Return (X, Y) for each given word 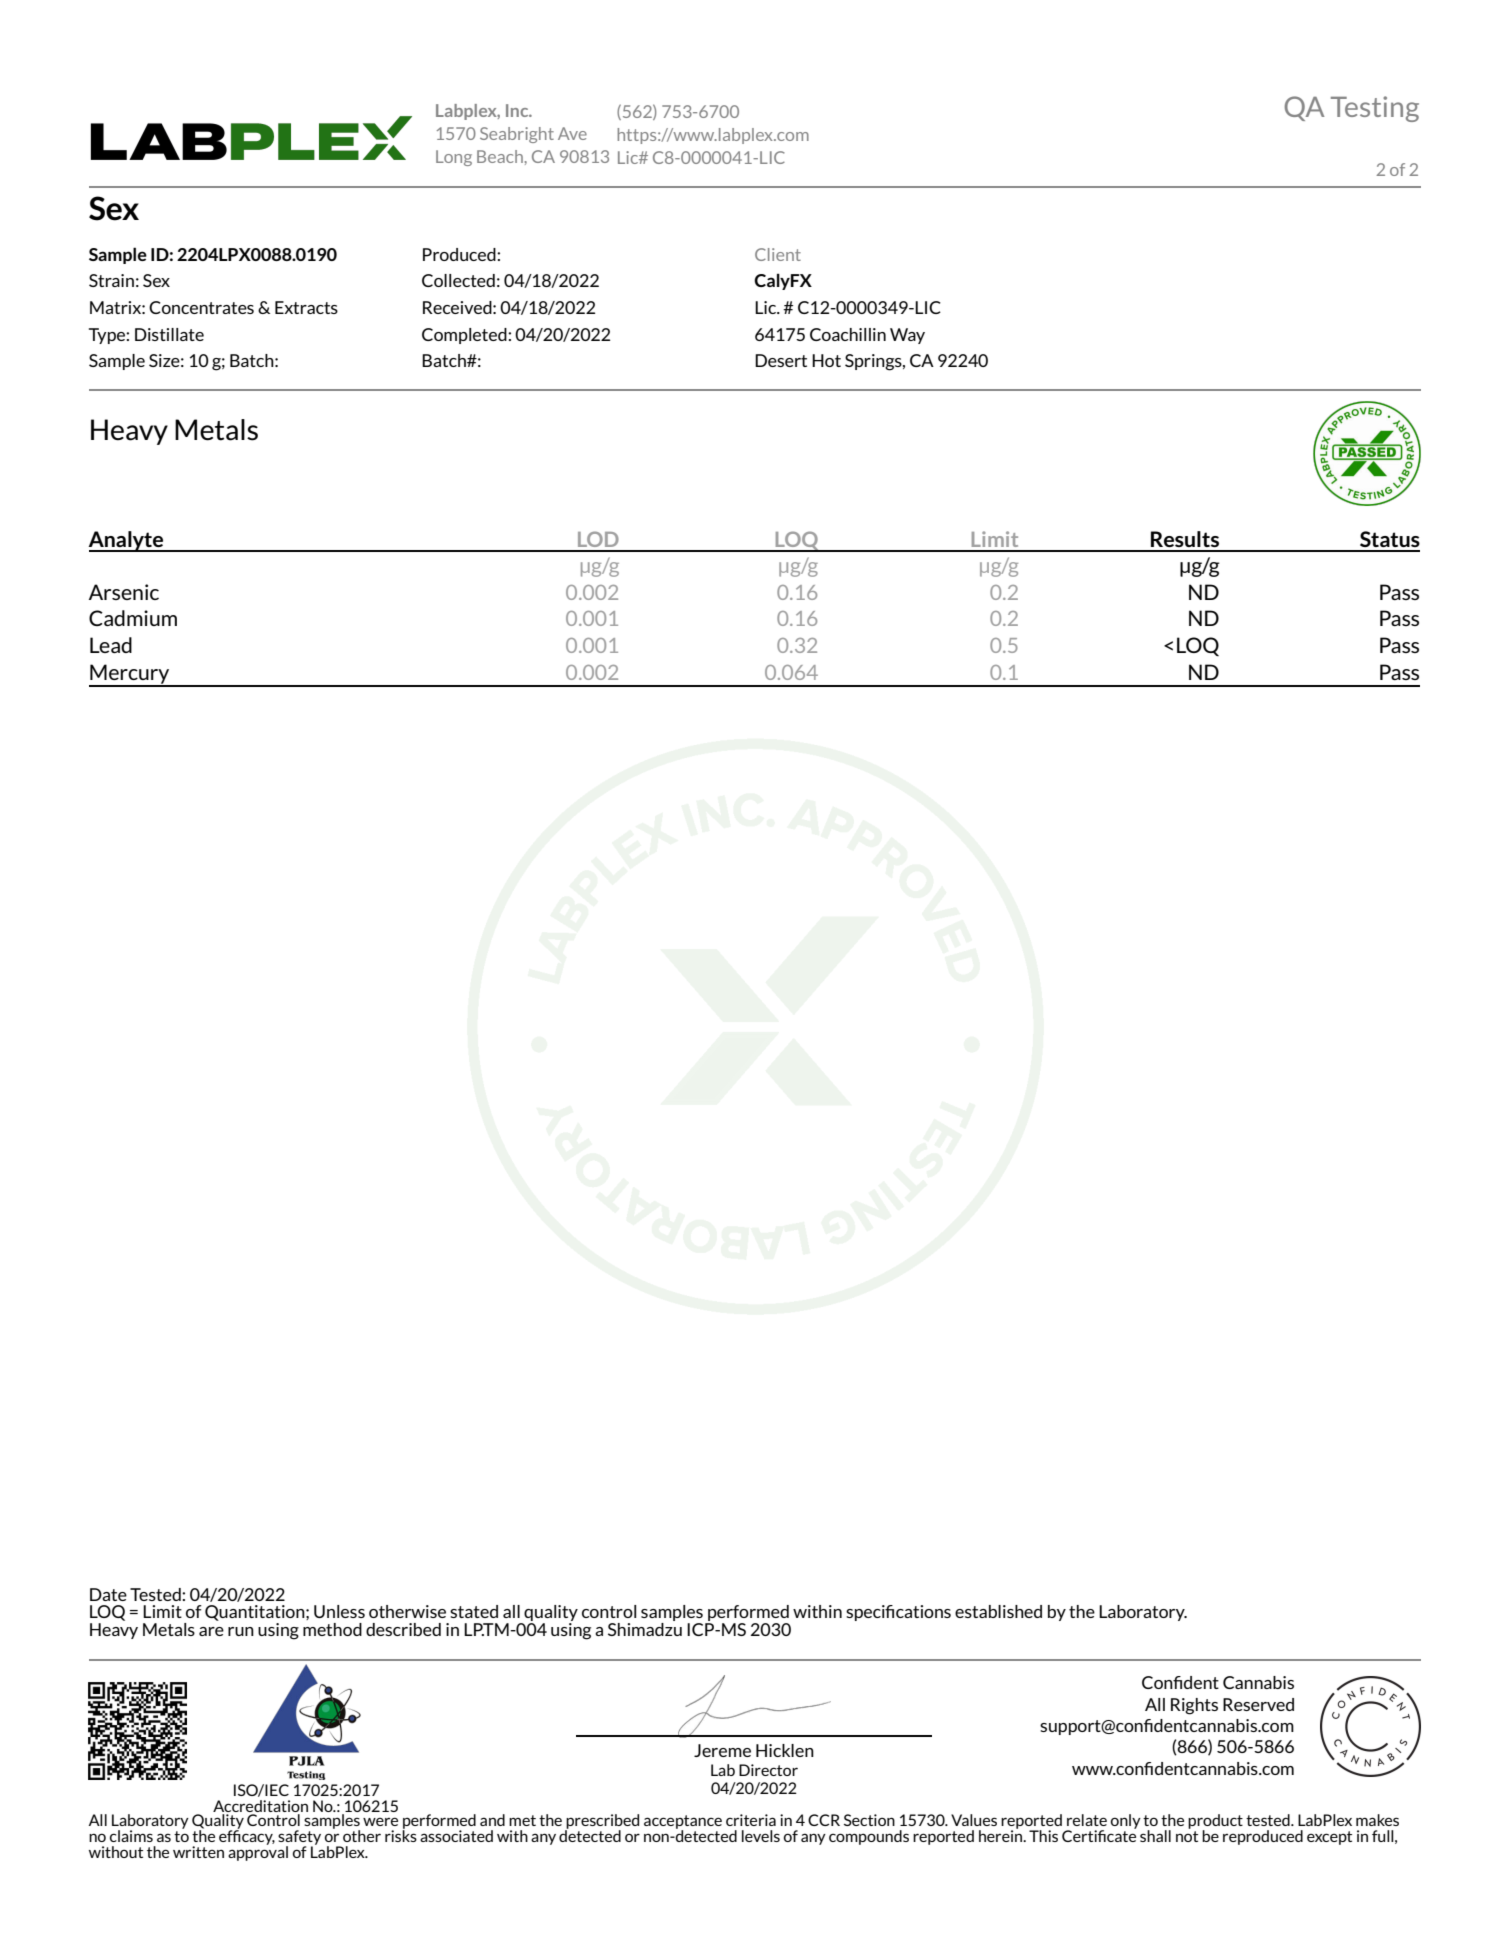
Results (1185, 539)
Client (778, 254)
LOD (598, 539)
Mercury (130, 675)
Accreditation (260, 1806)
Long (454, 158)
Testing (1375, 109)
